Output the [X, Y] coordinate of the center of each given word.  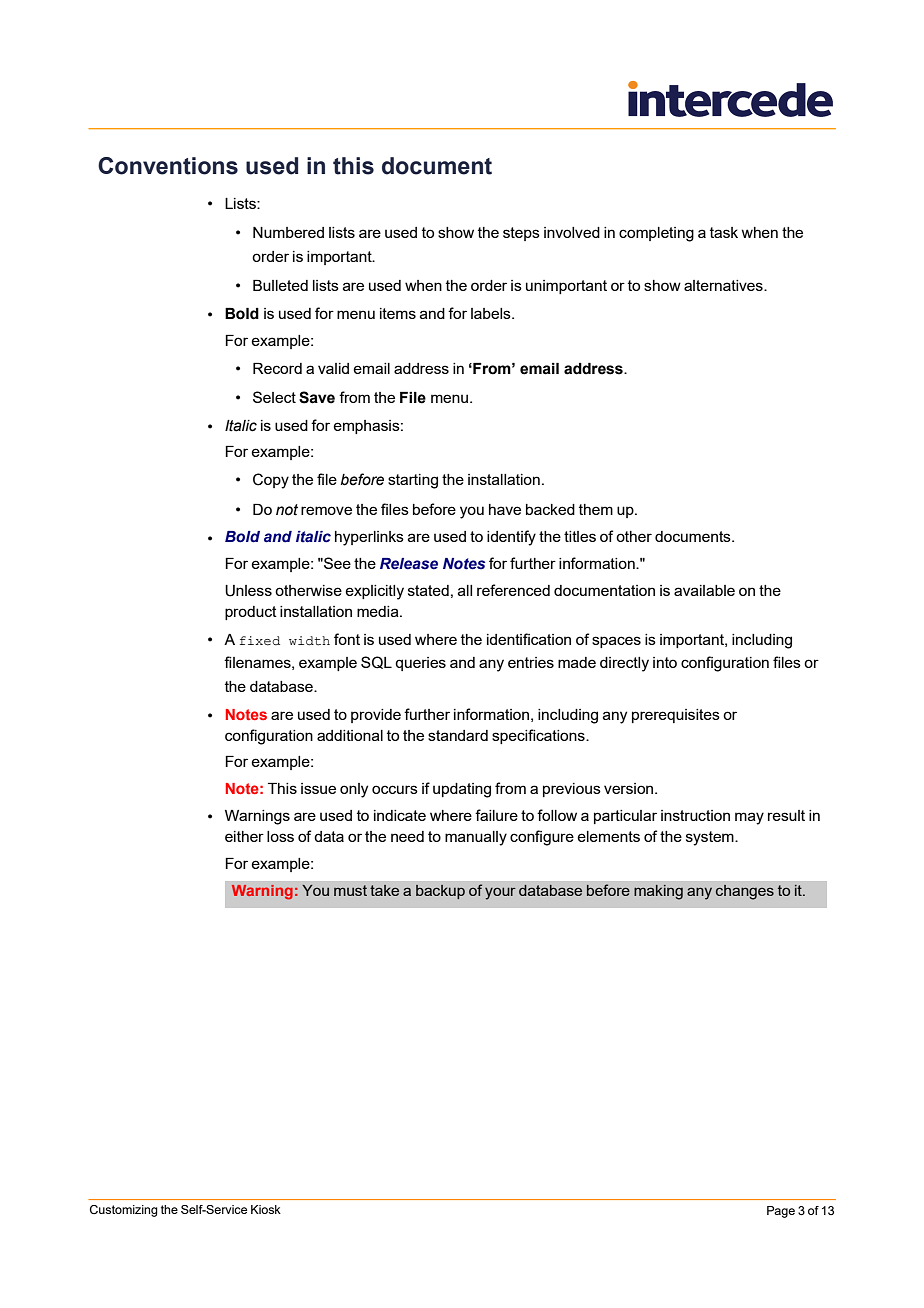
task [724, 232]
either [244, 836]
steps [521, 234]
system [711, 838]
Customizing [124, 1211]
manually [476, 838]
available [704, 590]
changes [745, 892]
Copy [271, 481]
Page [781, 1212]
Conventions [168, 166]
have [505, 509]
